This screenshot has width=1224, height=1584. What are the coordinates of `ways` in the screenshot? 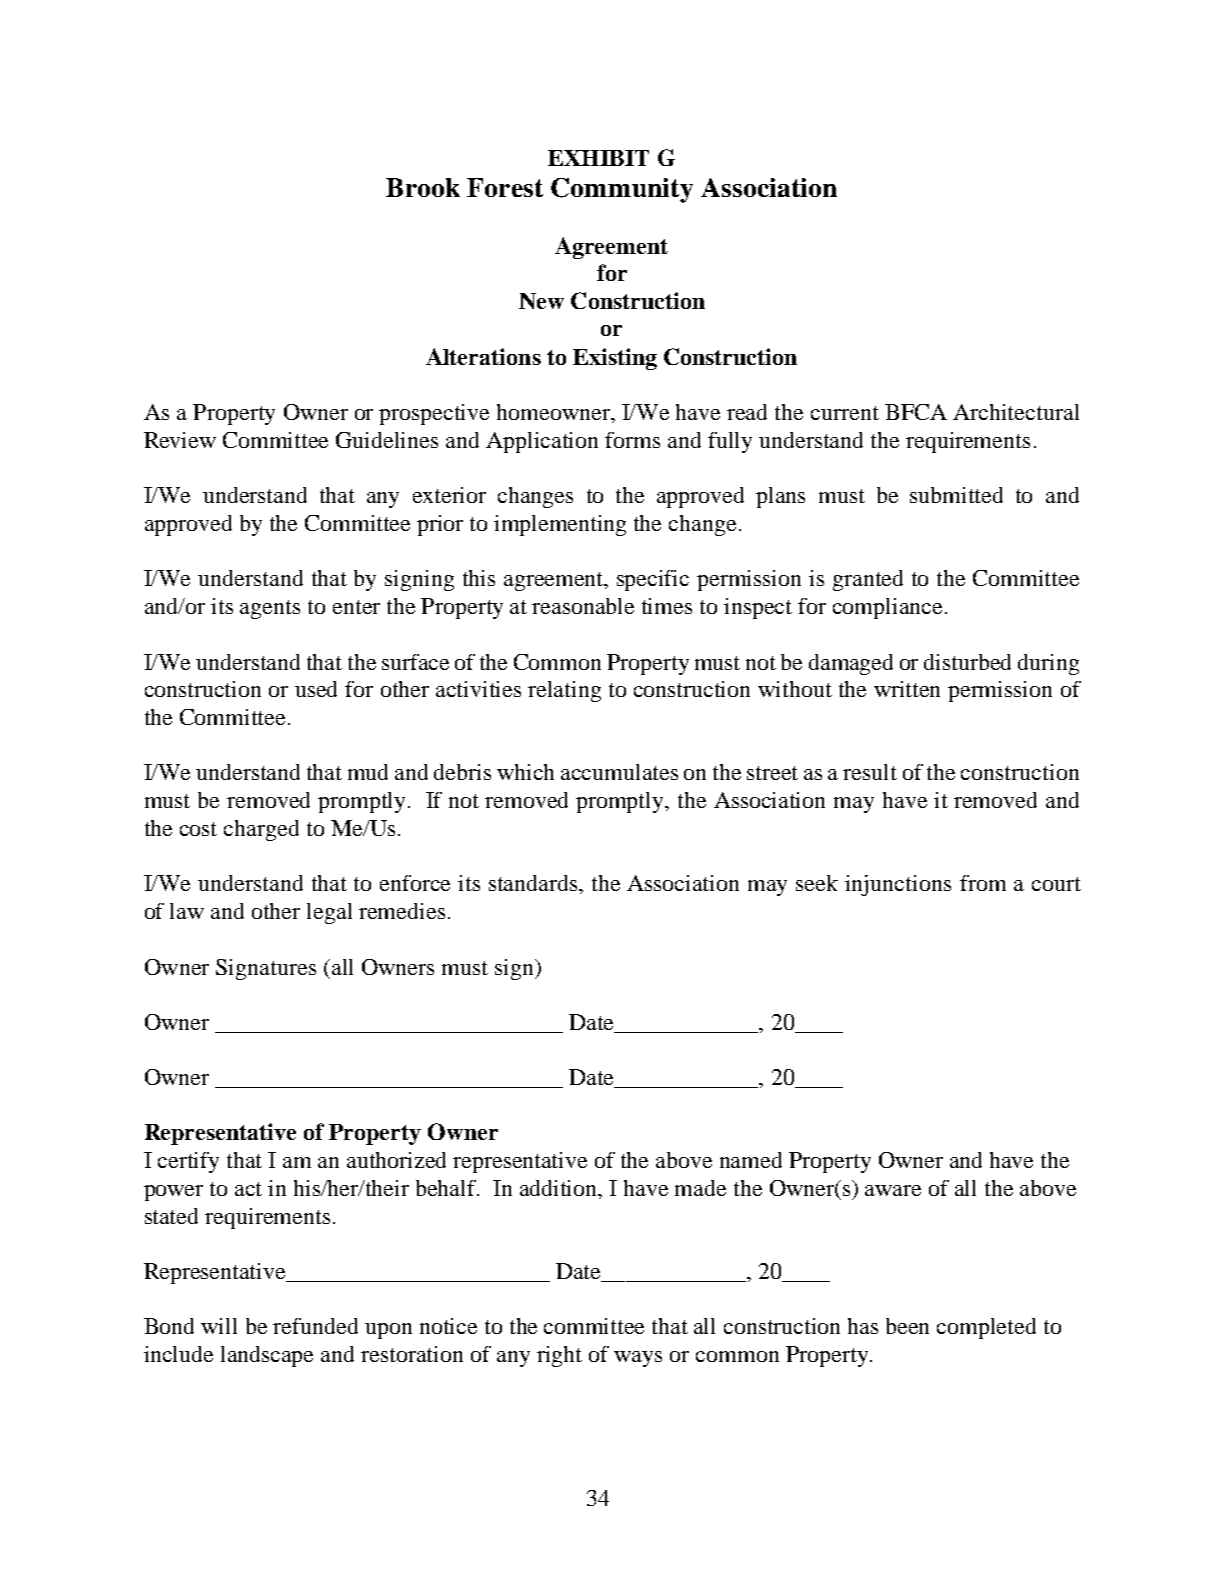 It's located at (638, 1359).
